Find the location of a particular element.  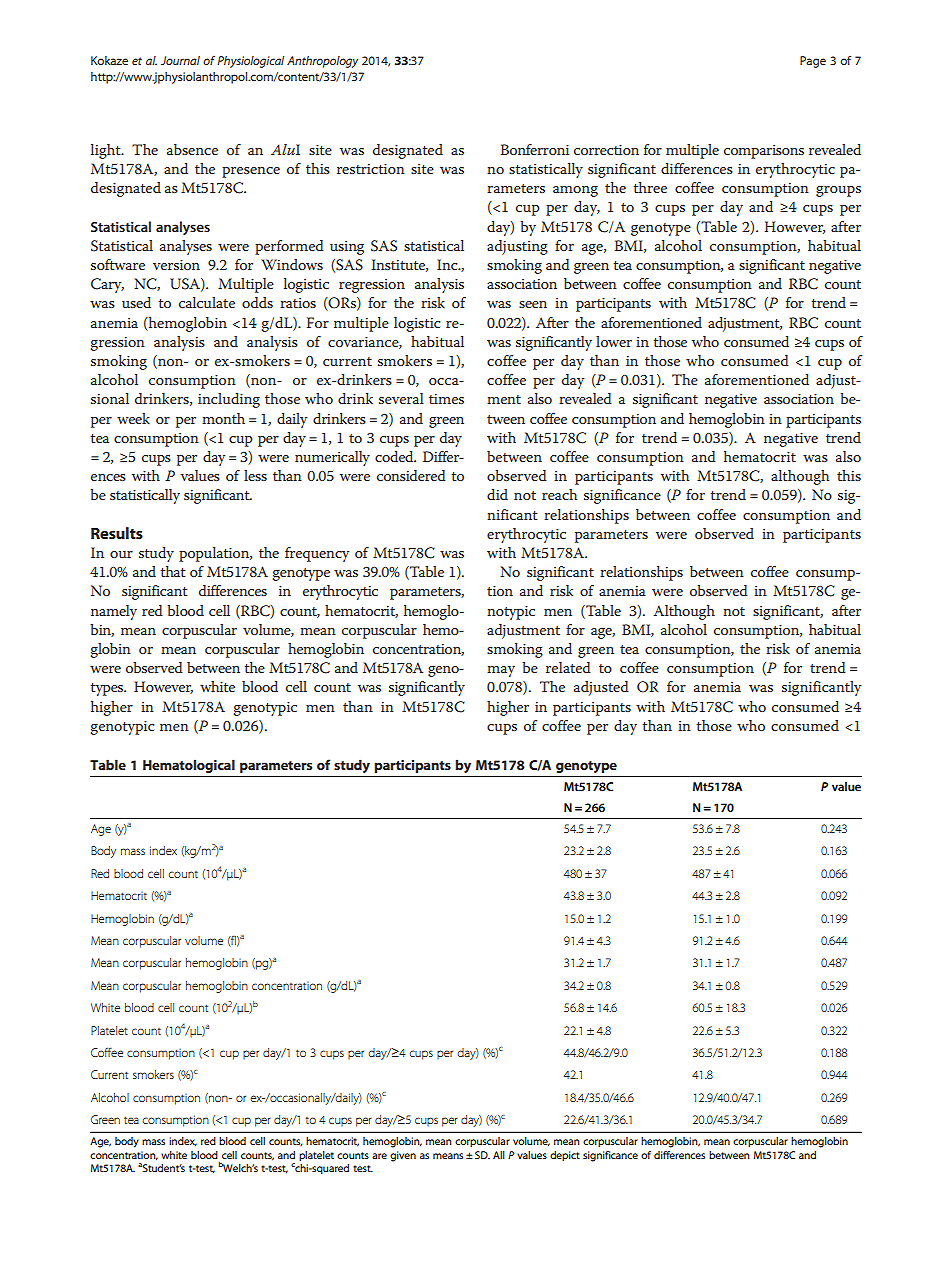

Page is located at coordinates (813, 62).
